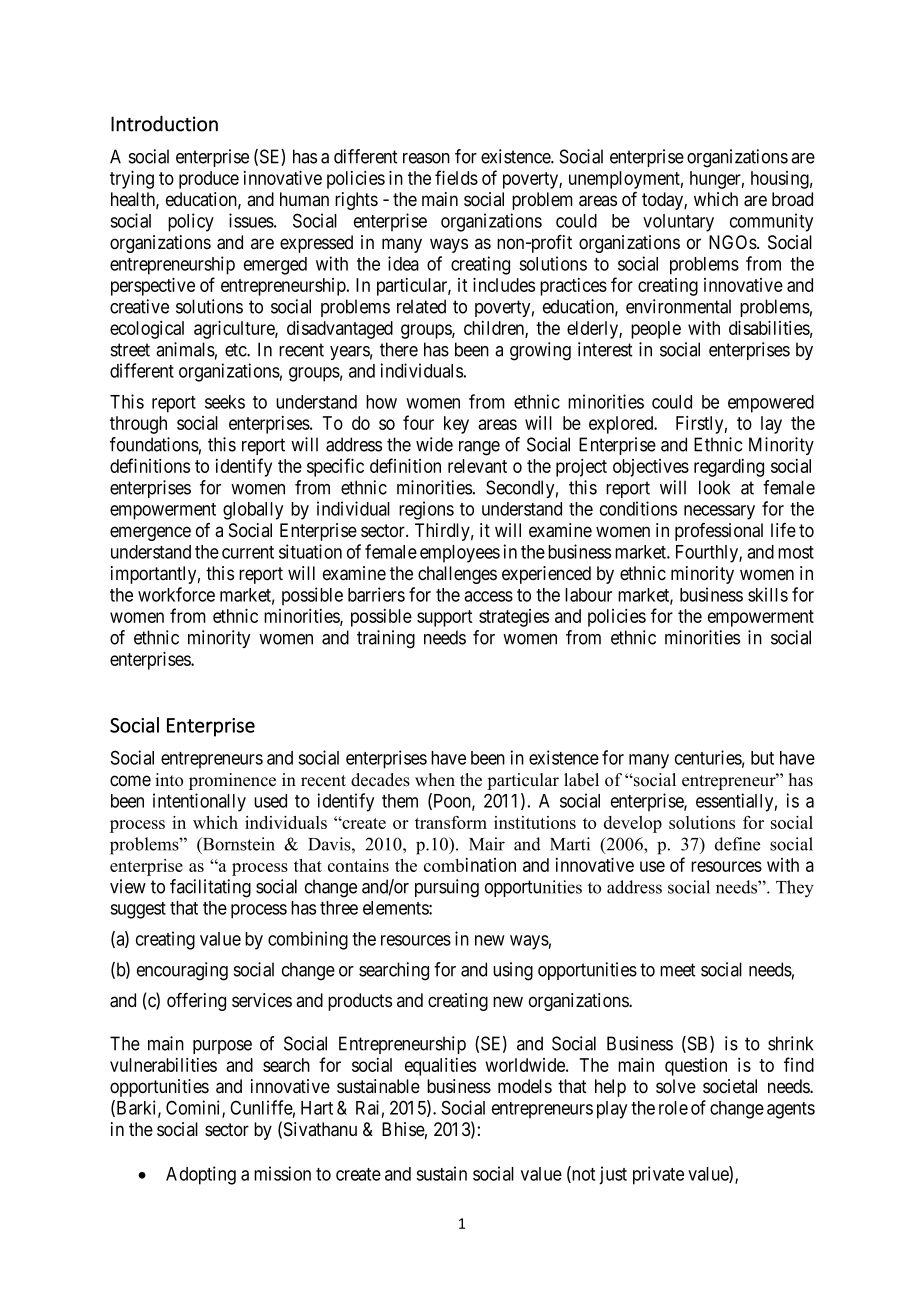 The image size is (924, 1308). Describe the element at coordinates (176, 594) in the screenshot. I see `workforce` at that location.
